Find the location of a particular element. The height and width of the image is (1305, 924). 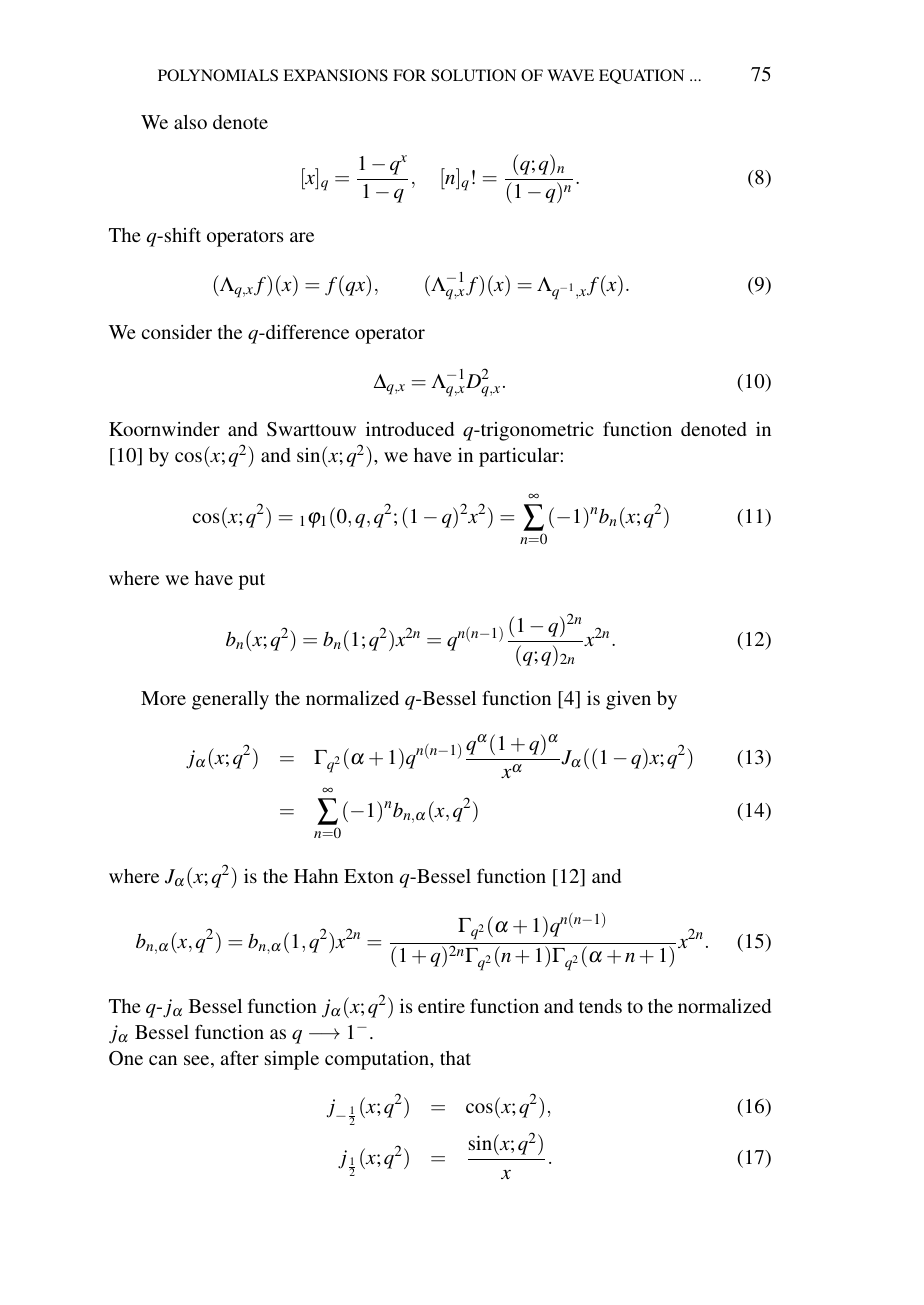

are is located at coordinates (302, 237).
